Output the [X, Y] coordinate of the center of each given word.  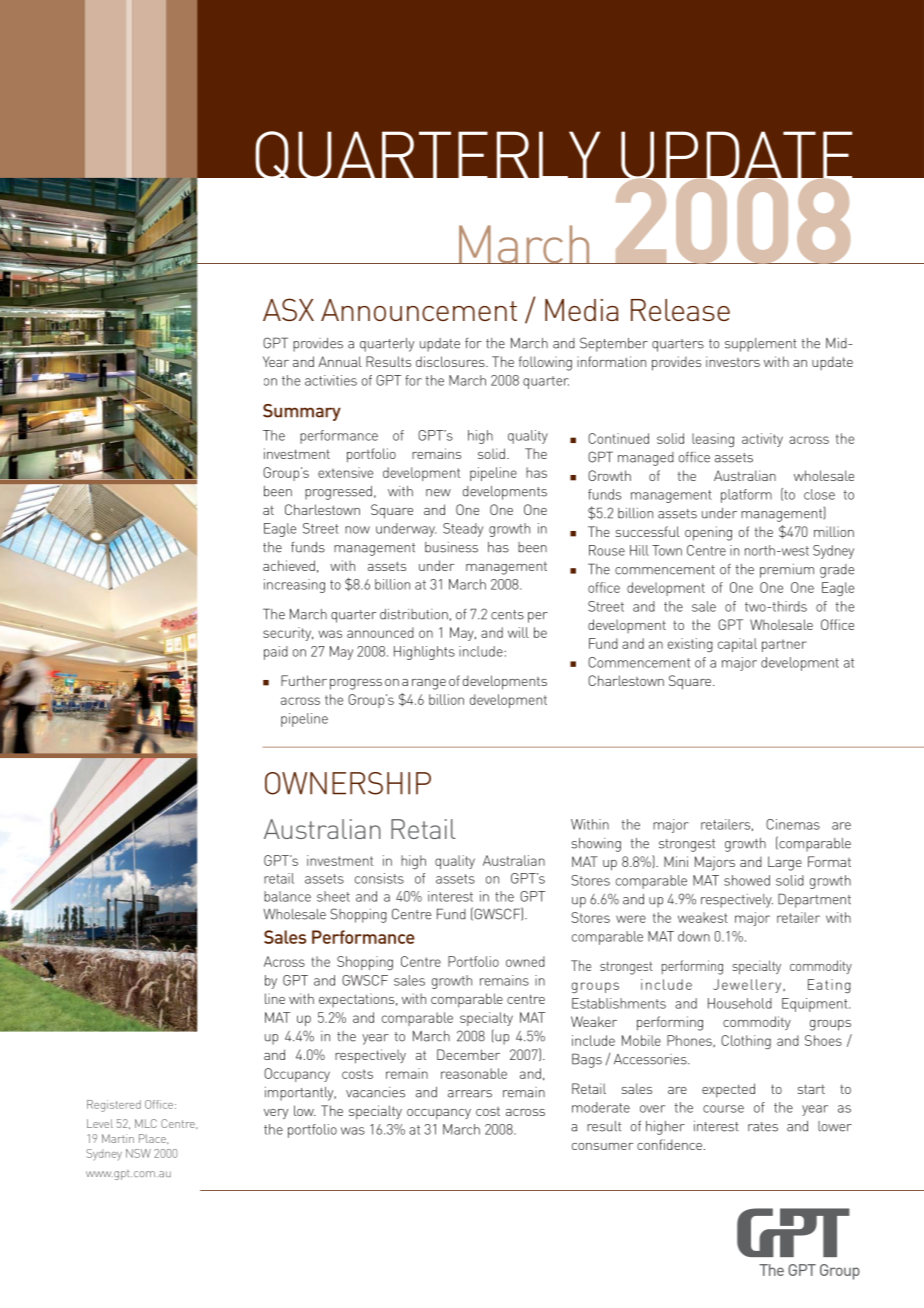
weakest [703, 917]
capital [737, 645]
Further [304, 680]
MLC [146, 1123]
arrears [470, 1094]
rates [763, 1127]
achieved [289, 565]
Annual [340, 361]
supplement [761, 345]
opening [708, 533]
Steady [463, 530]
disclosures [451, 361]
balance [287, 896]
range [429, 684]
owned [525, 961]
